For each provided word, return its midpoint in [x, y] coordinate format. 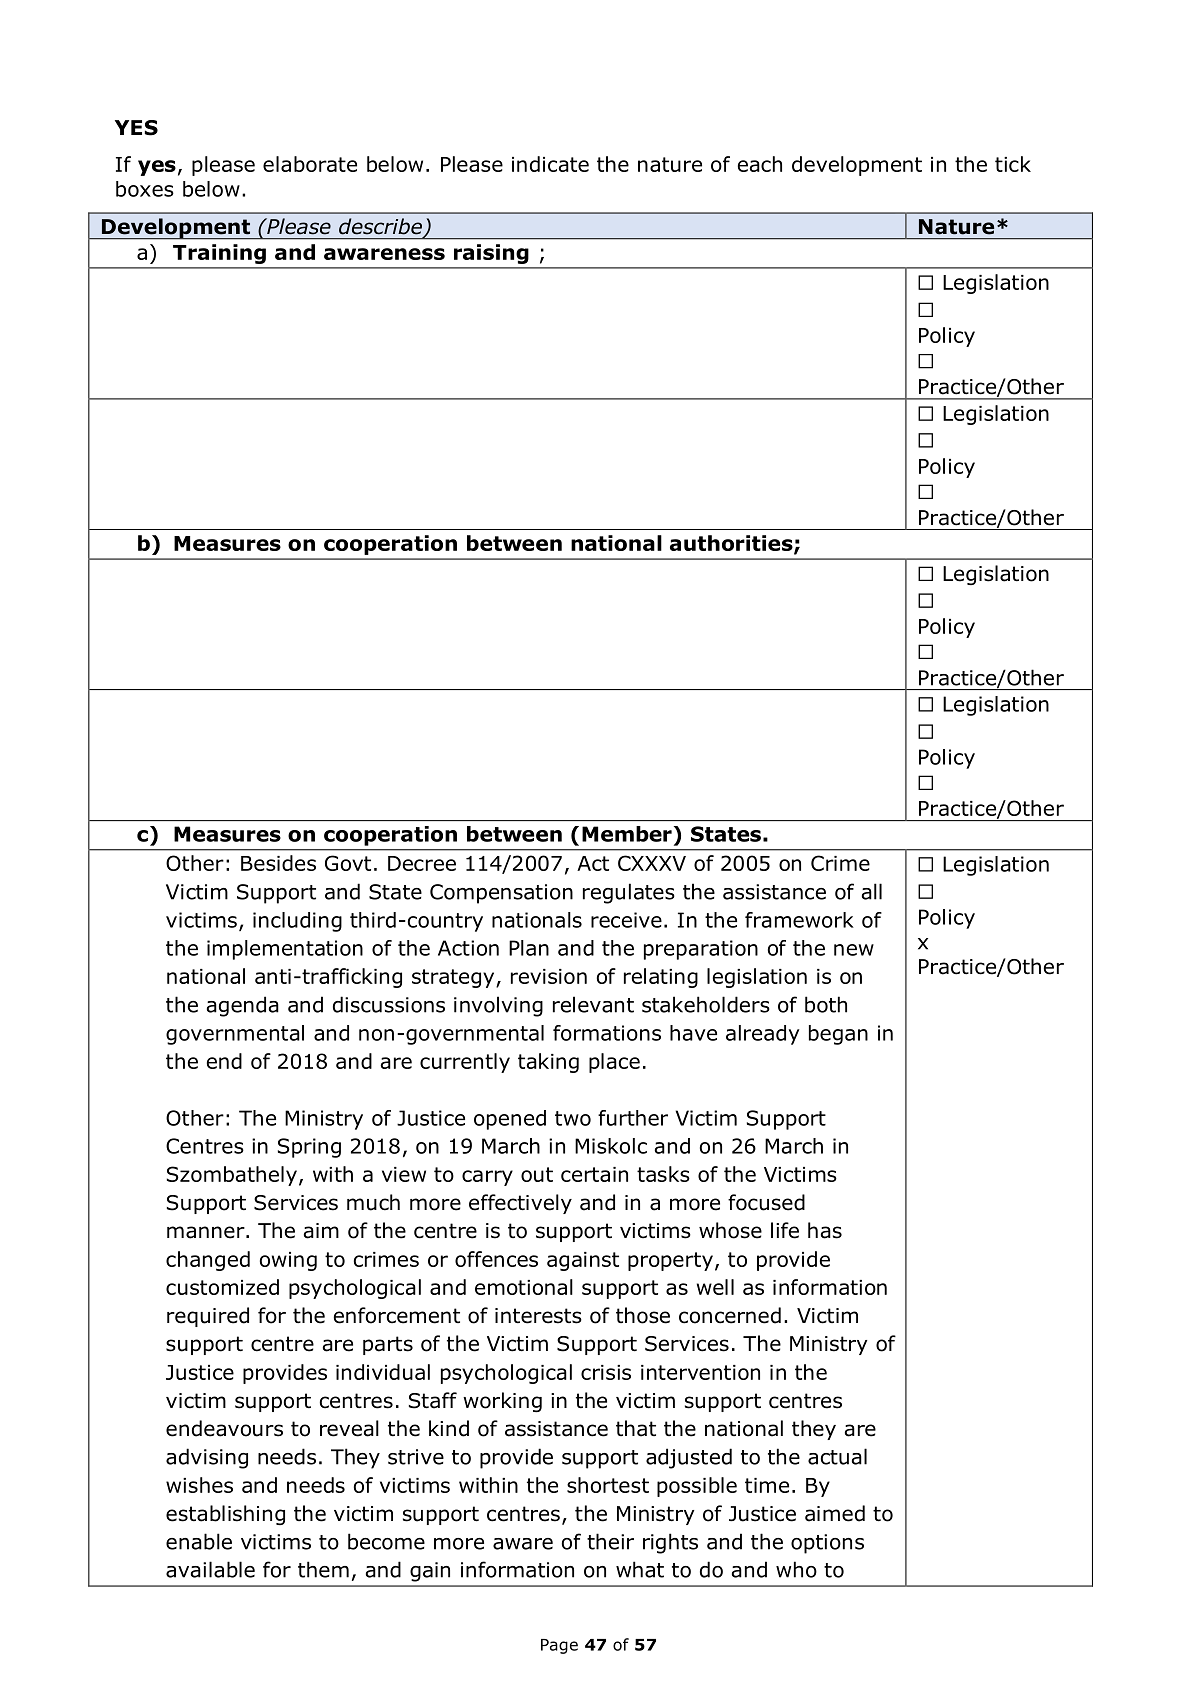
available [210, 1569]
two [573, 1118]
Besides [278, 863]
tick [1013, 164]
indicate [550, 164]
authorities [732, 544]
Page [559, 1646]
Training [219, 254]
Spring [309, 1148]
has [825, 1230]
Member [627, 834]
